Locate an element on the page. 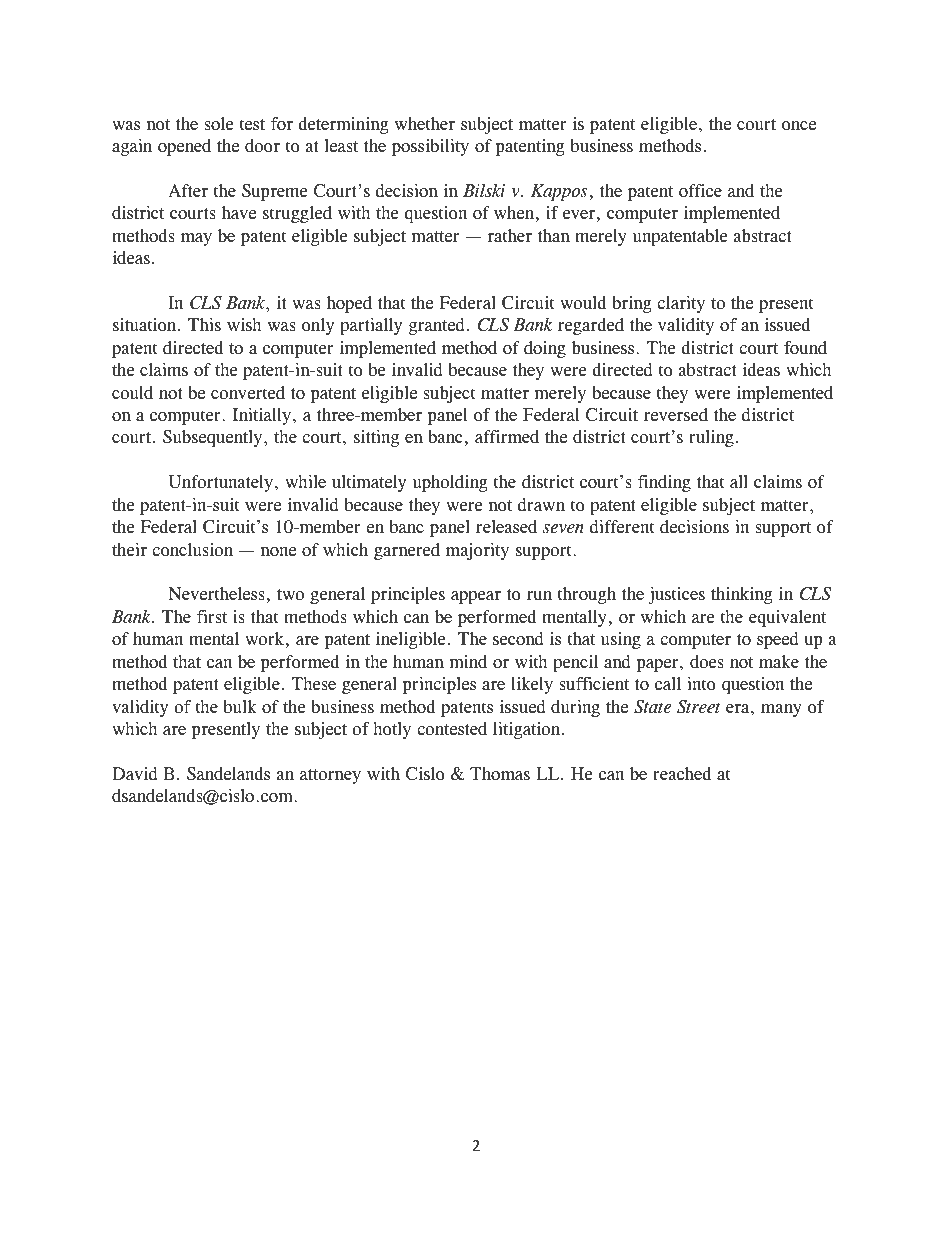 The height and width of the page is (1233, 952). David is located at coordinates (135, 774).
